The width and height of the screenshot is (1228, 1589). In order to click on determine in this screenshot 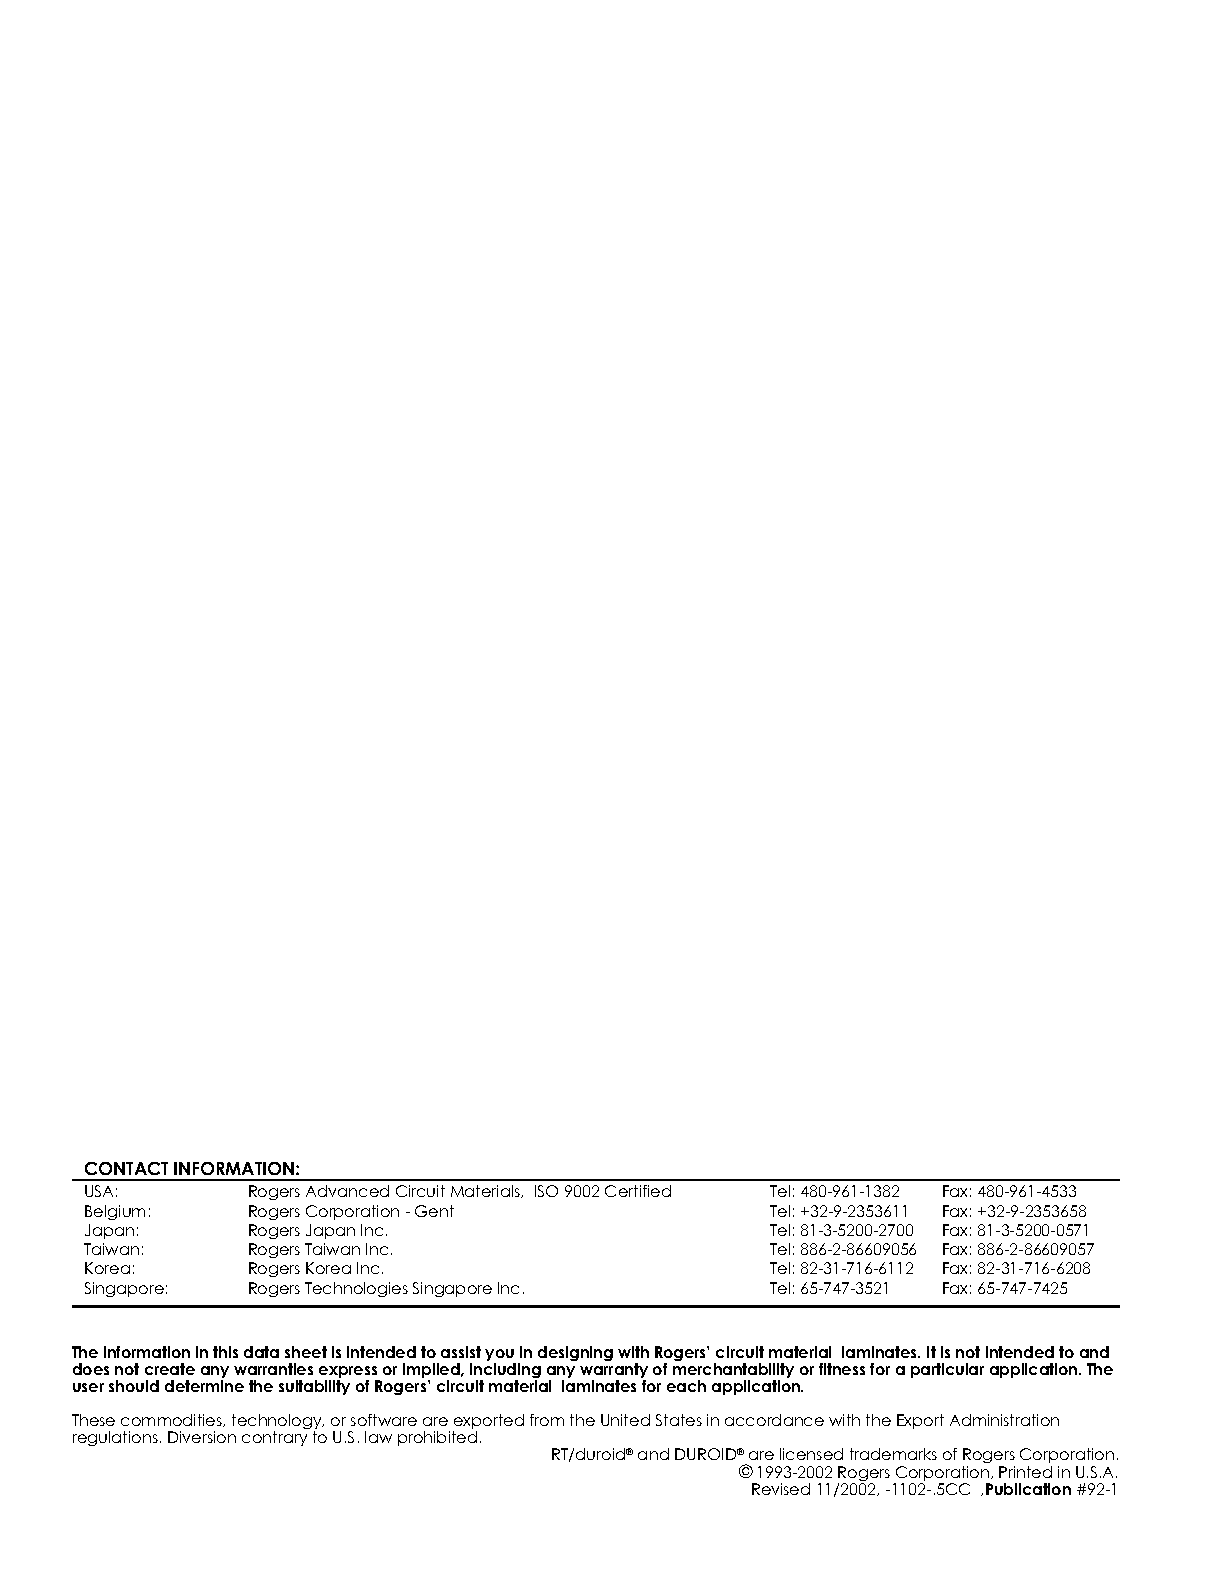, I will do `click(204, 1386)`.
